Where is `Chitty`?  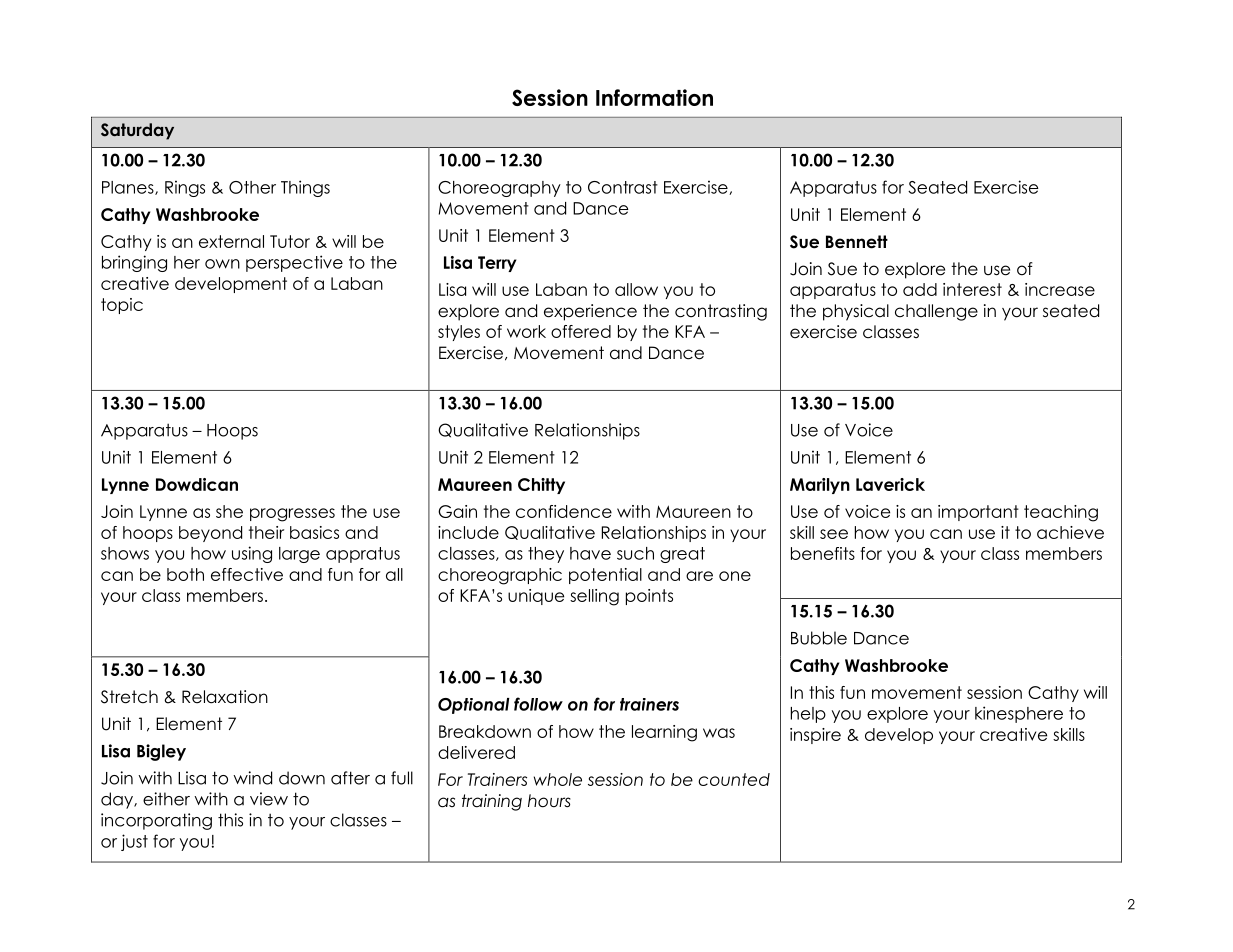 Chitty is located at coordinates (541, 486).
